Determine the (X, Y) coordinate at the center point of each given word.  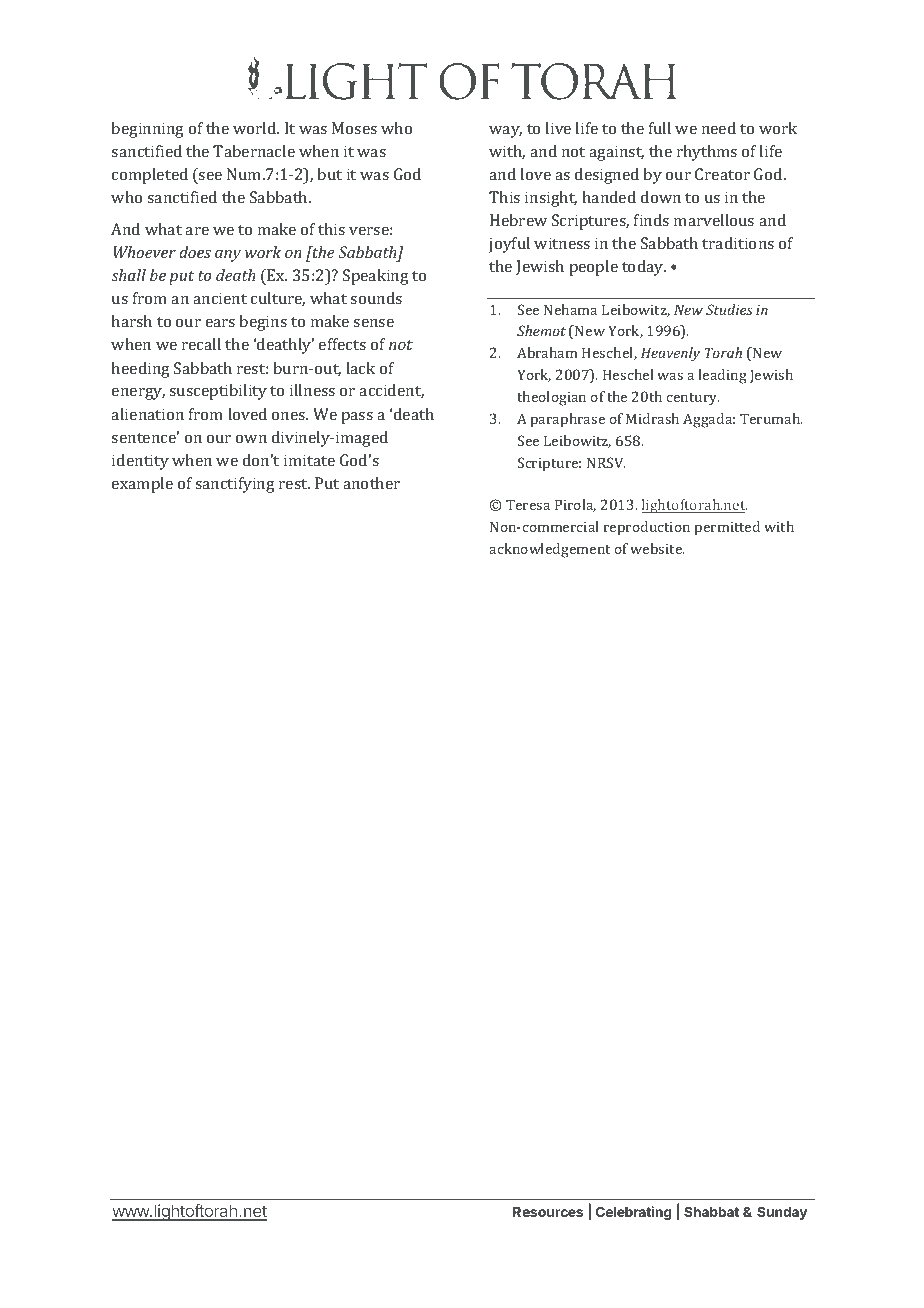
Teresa (528, 504)
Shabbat (711, 1211)
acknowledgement (549, 550)
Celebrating (633, 1213)
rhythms (707, 153)
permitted (727, 528)
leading (722, 376)
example (142, 485)
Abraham (547, 352)
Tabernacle (254, 151)
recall (201, 344)
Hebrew (518, 220)
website (657, 548)
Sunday (782, 1213)
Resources (548, 1212)
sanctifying (235, 485)
